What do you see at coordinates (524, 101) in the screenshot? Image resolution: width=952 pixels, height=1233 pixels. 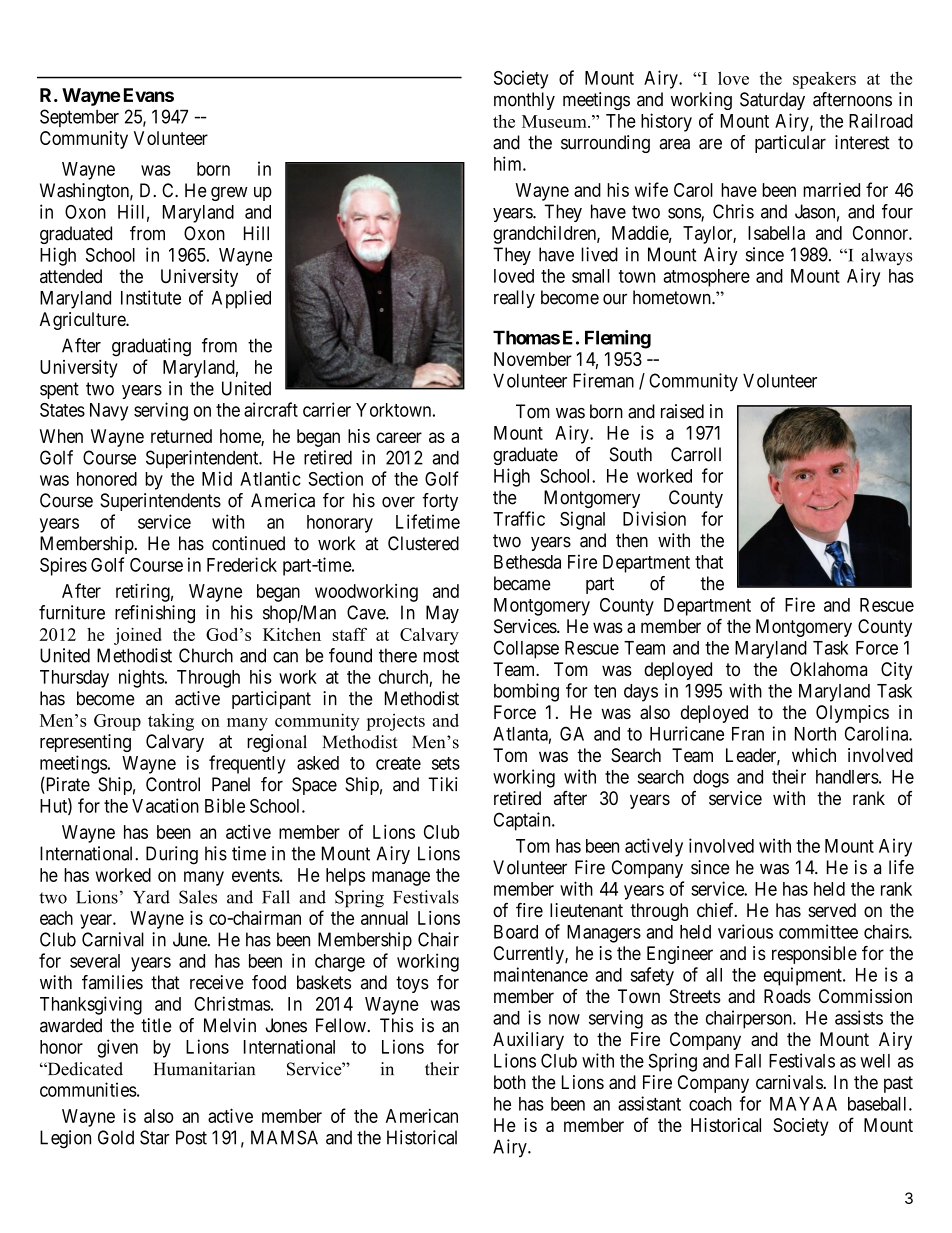 I see `monthly` at bounding box center [524, 101].
